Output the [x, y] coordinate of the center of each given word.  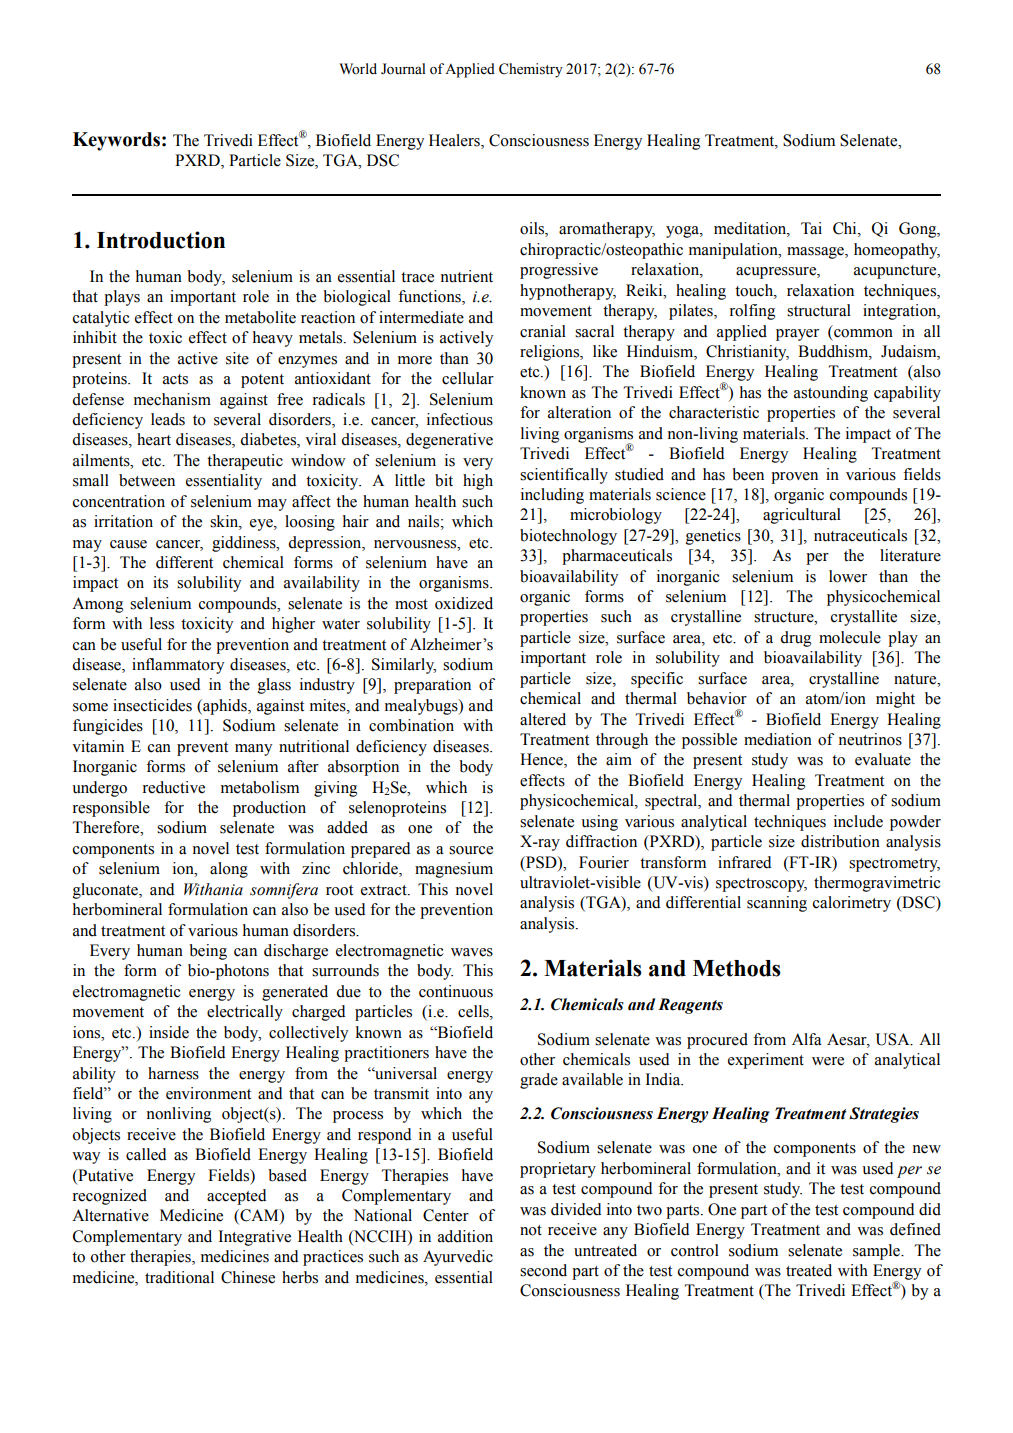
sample [878, 1252]
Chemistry [531, 70]
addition [465, 1236]
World [358, 69]
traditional [179, 1277]
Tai [811, 228]
